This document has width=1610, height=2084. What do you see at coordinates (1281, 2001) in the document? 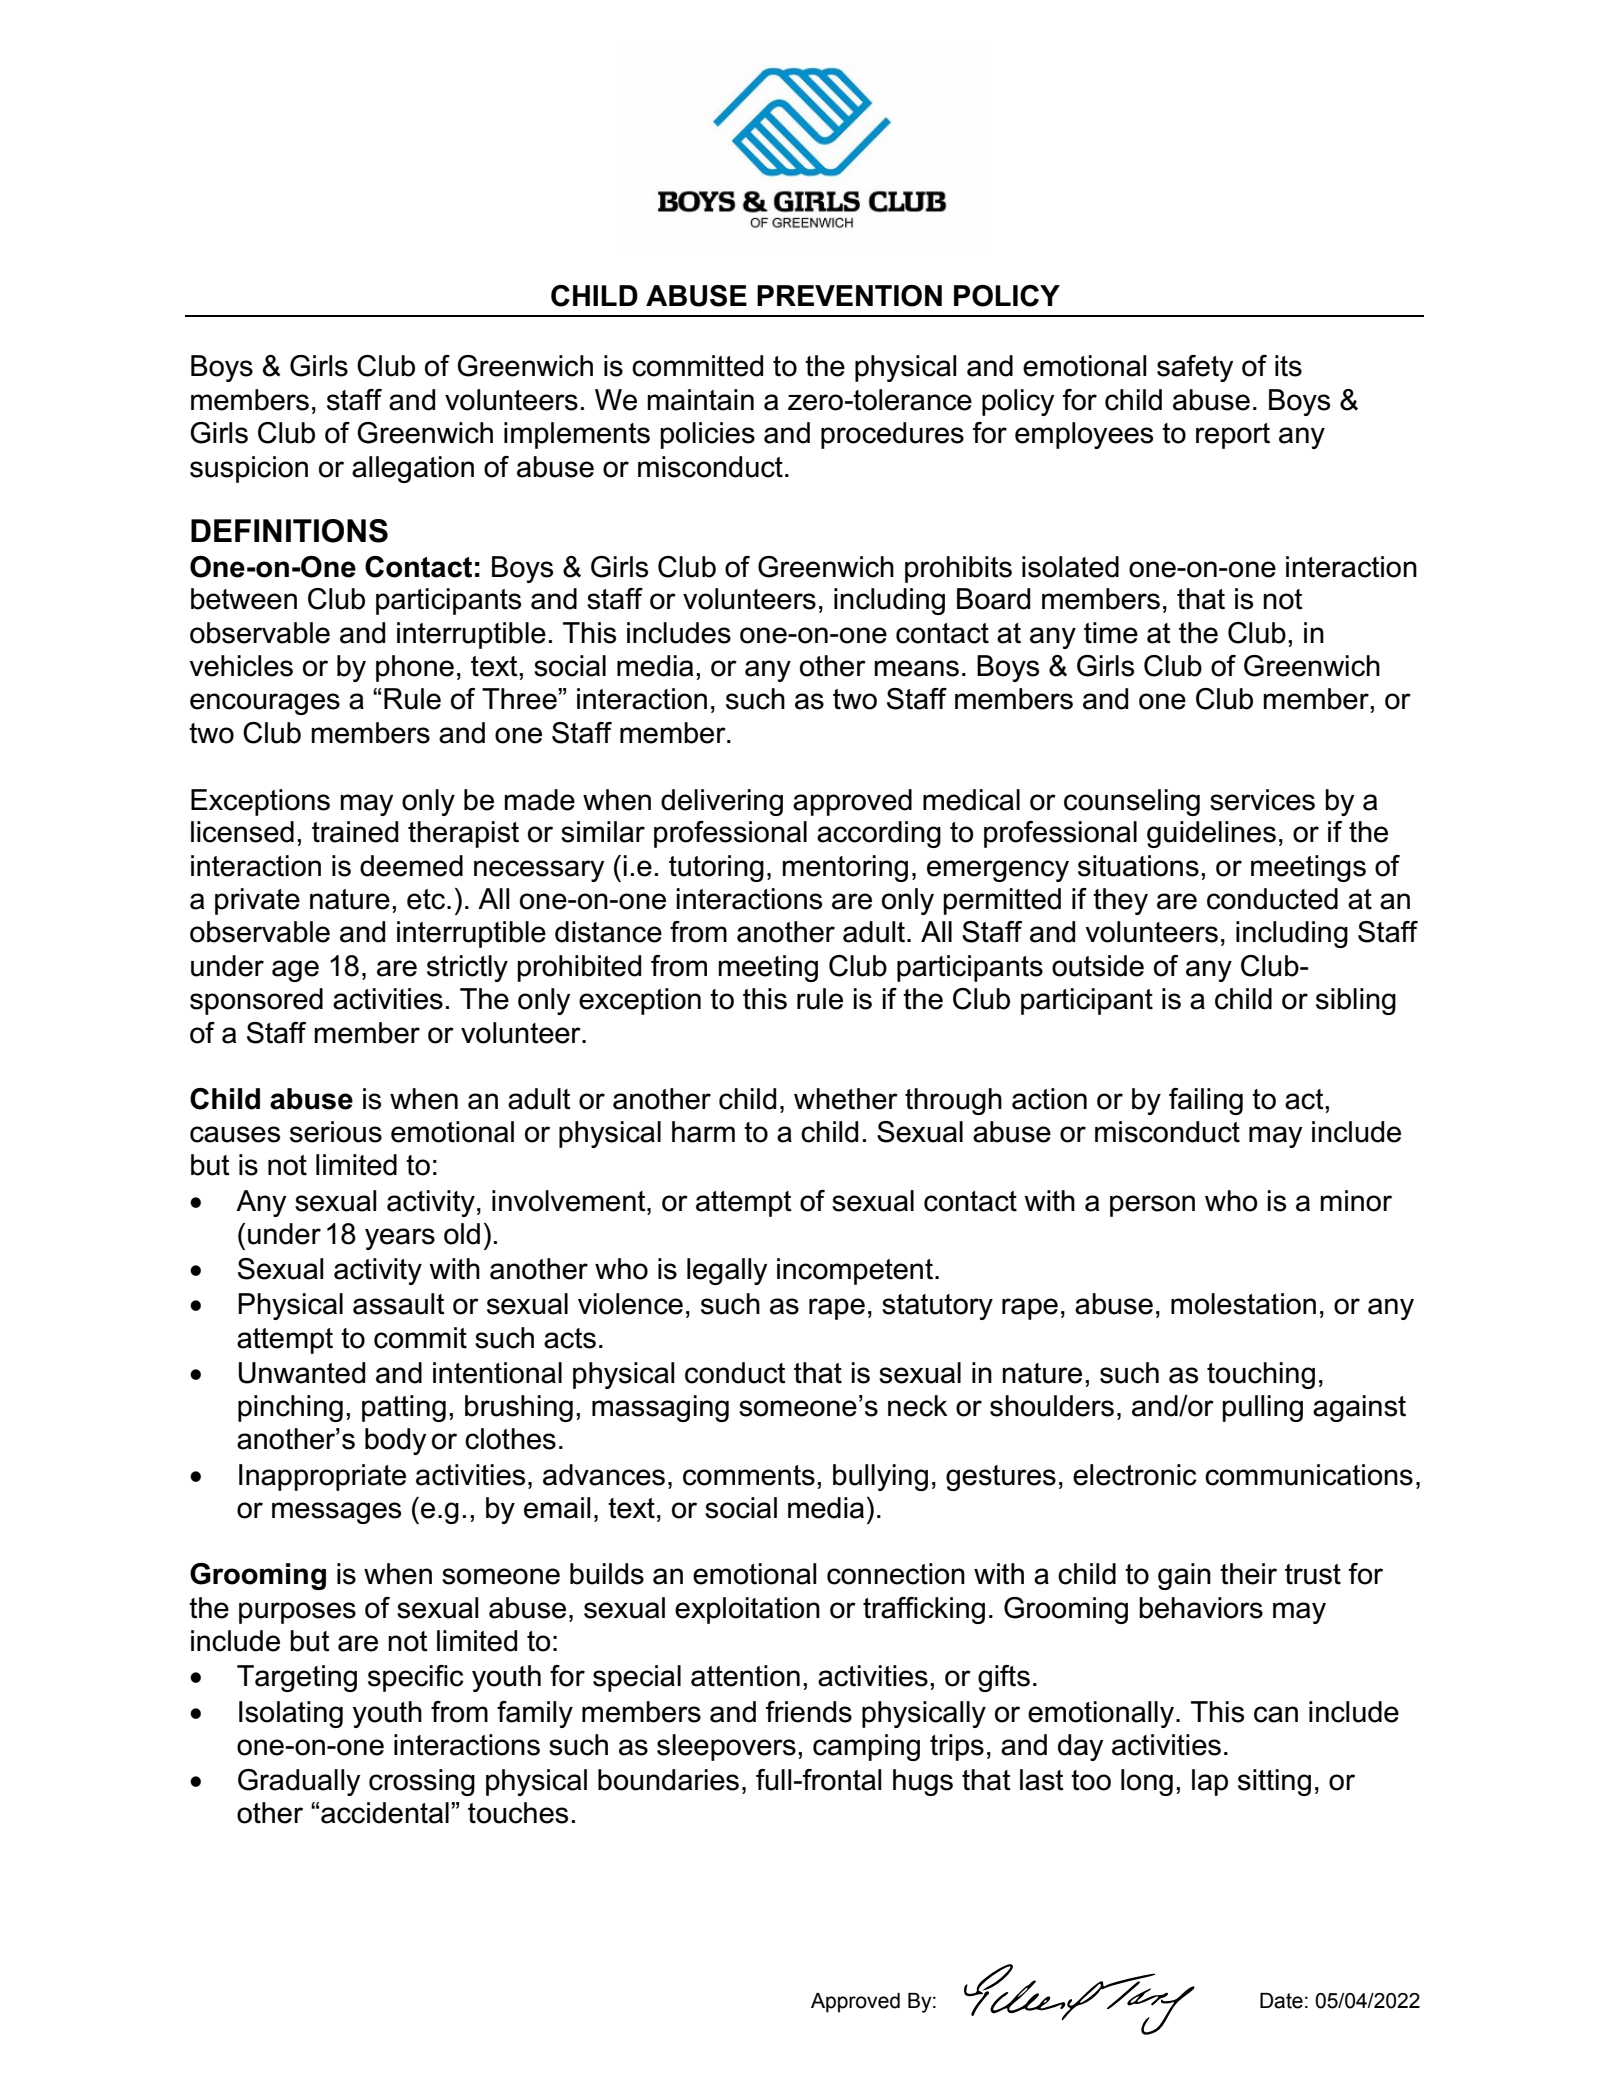
I see `Date` at bounding box center [1281, 2001].
